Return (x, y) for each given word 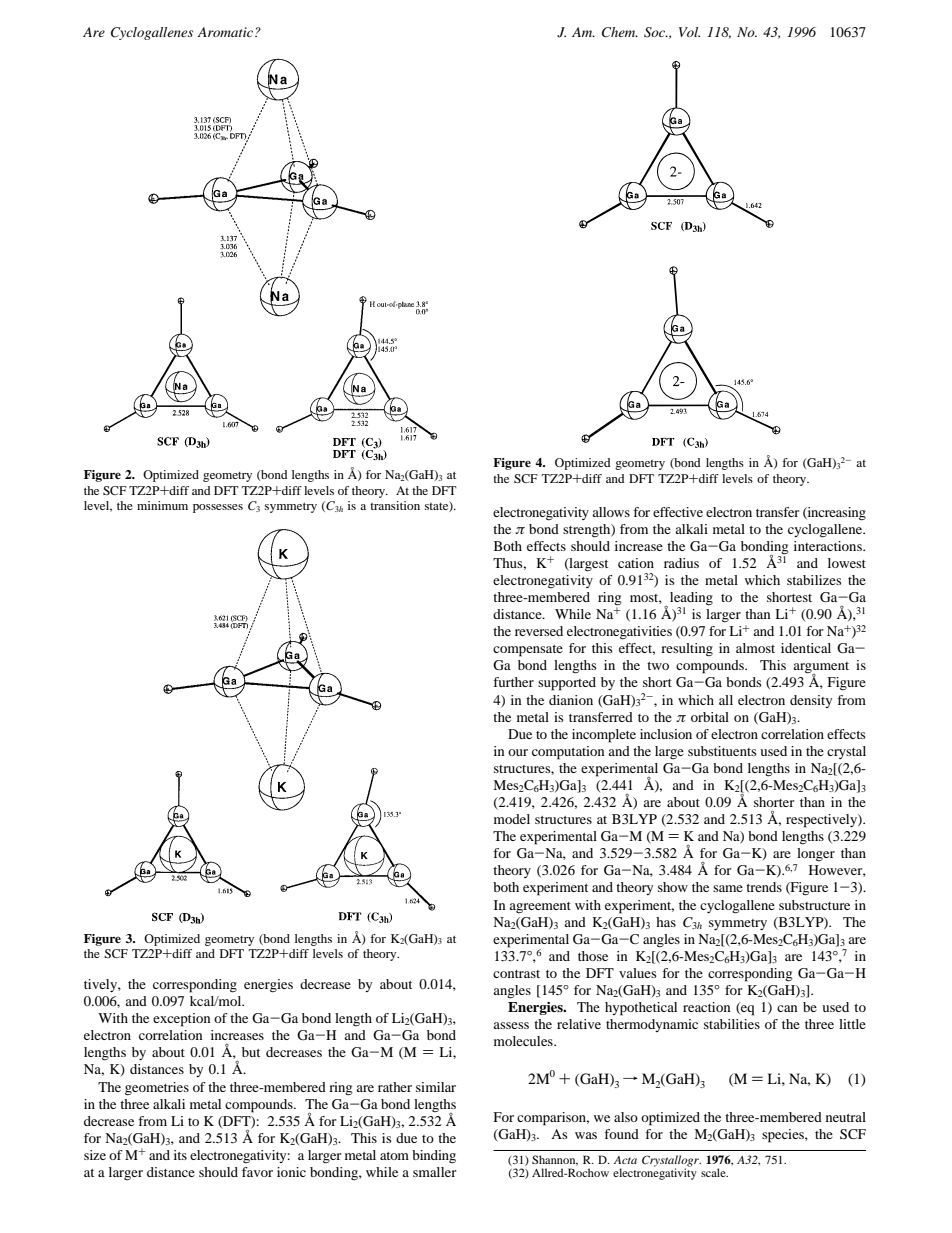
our (518, 752)
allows (611, 512)
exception (182, 1020)
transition (395, 505)
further (513, 682)
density (811, 701)
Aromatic (226, 32)
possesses (218, 508)
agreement (540, 907)
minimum (162, 505)
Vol (689, 32)
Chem (620, 32)
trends (764, 887)
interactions (829, 546)
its (180, 1155)
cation (636, 563)
